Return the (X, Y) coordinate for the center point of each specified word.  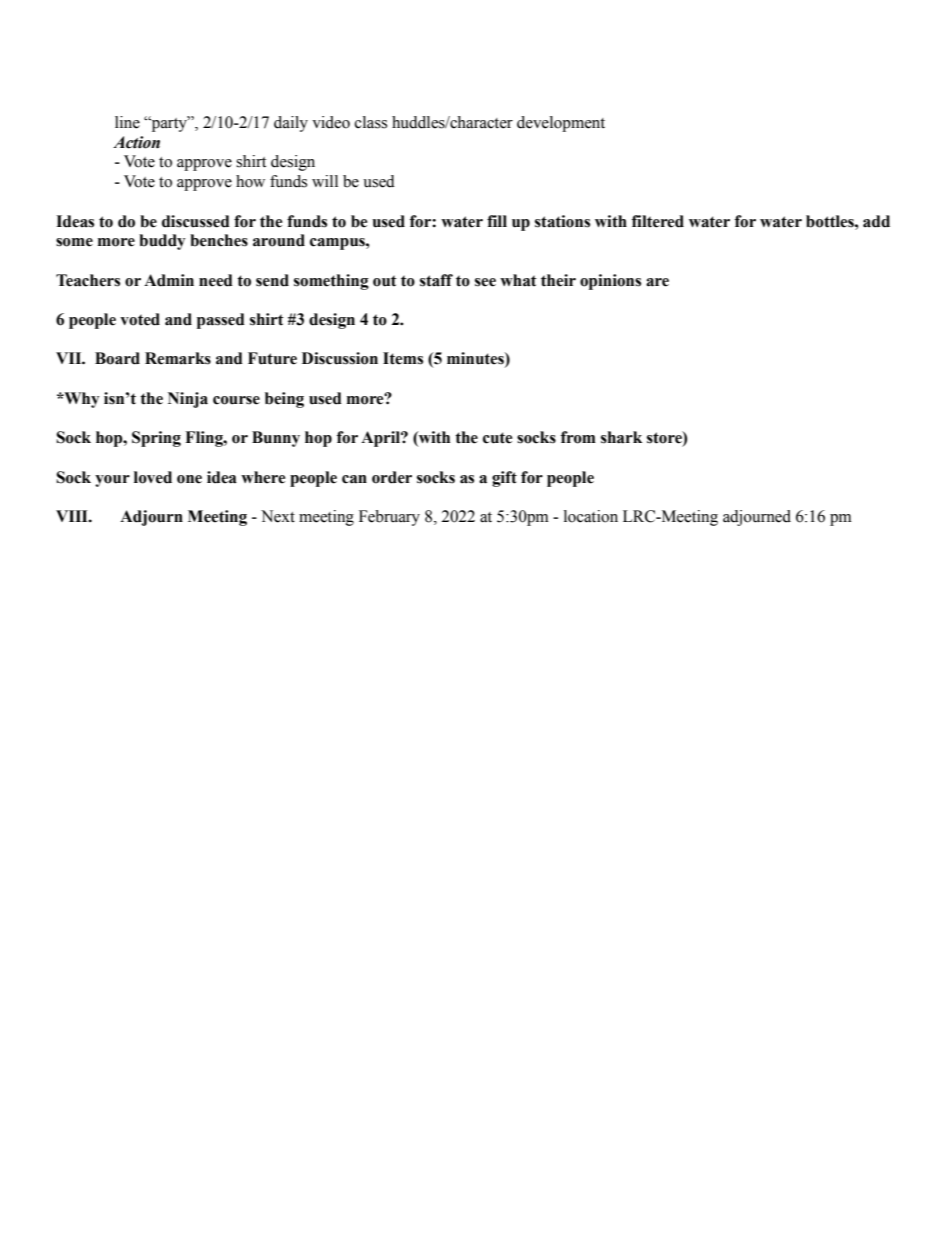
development (561, 124)
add (876, 221)
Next (278, 516)
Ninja (188, 400)
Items (403, 358)
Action (136, 142)
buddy (162, 242)
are (657, 282)
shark (621, 437)
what (518, 280)
